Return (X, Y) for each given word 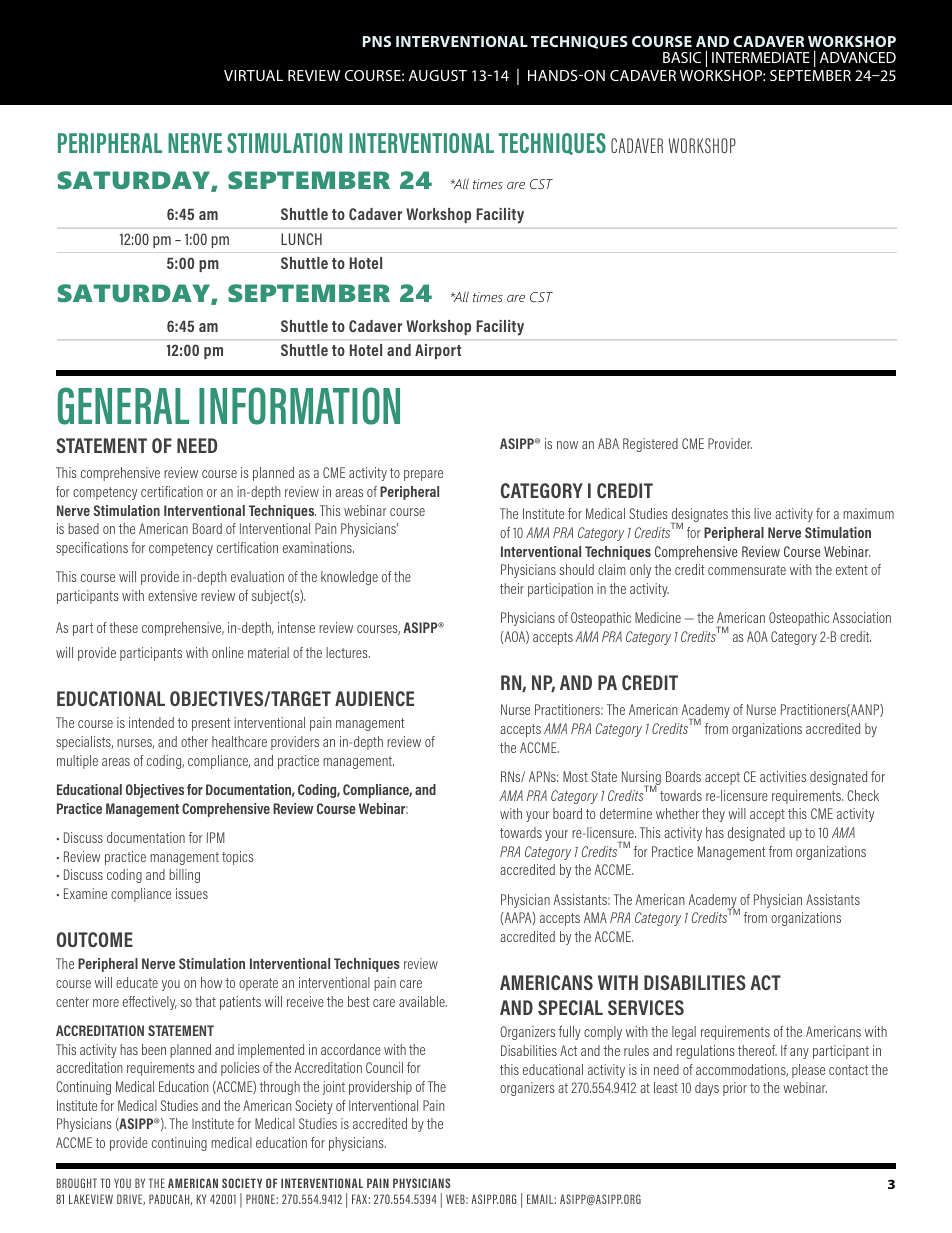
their (512, 588)
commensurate (747, 570)
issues (192, 893)
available (423, 1001)
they (713, 815)
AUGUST (438, 75)
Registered (650, 445)
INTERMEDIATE (761, 57)
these (123, 627)
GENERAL (123, 406)
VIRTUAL (253, 75)
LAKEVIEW (91, 1199)
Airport (438, 351)
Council (384, 1067)
